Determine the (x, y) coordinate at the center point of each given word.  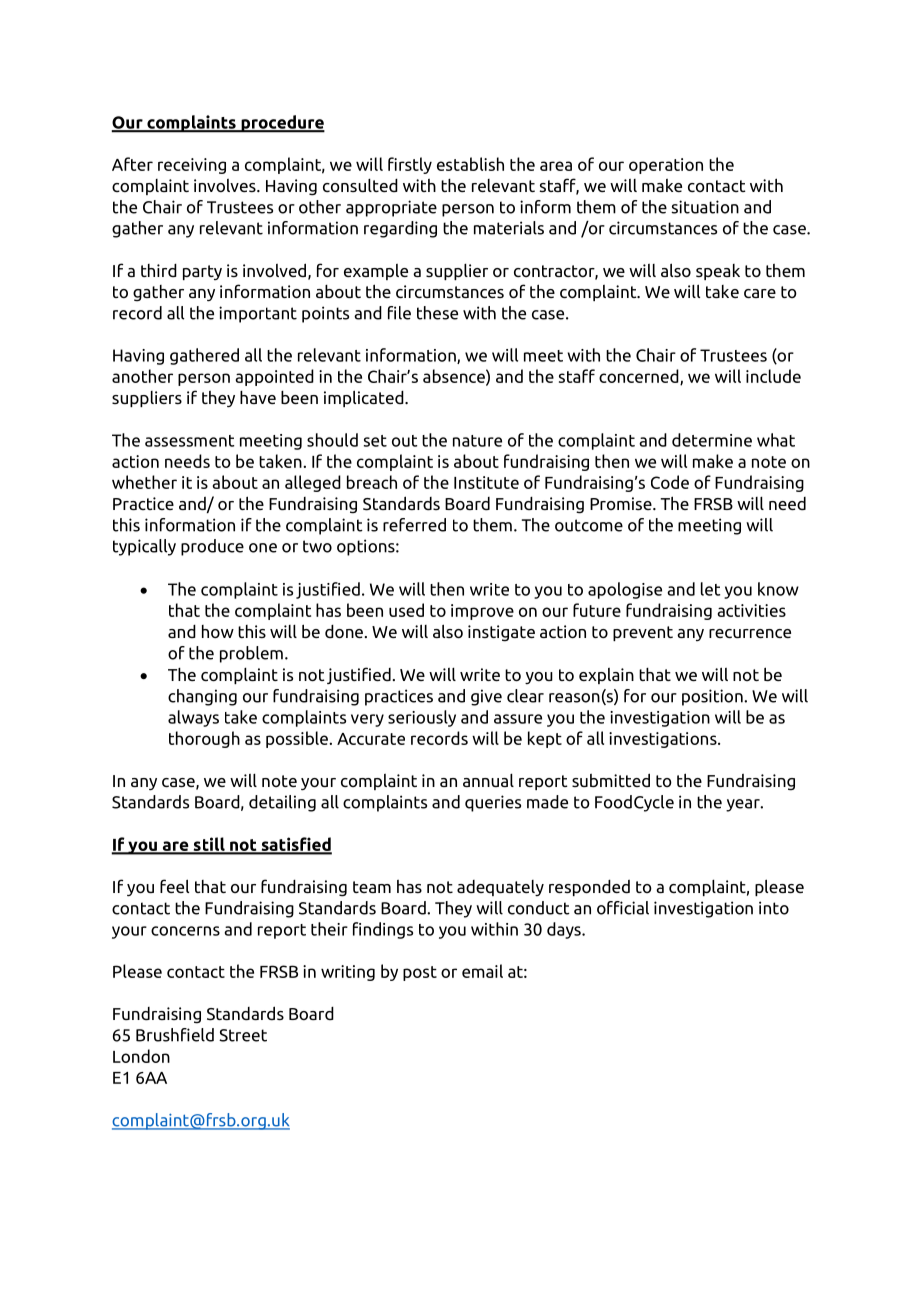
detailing (282, 803)
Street (243, 1035)
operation (666, 166)
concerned (640, 377)
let (710, 589)
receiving (192, 166)
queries (493, 803)
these (437, 313)
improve (482, 612)
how (218, 632)
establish (470, 164)
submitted (611, 780)
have (258, 397)
